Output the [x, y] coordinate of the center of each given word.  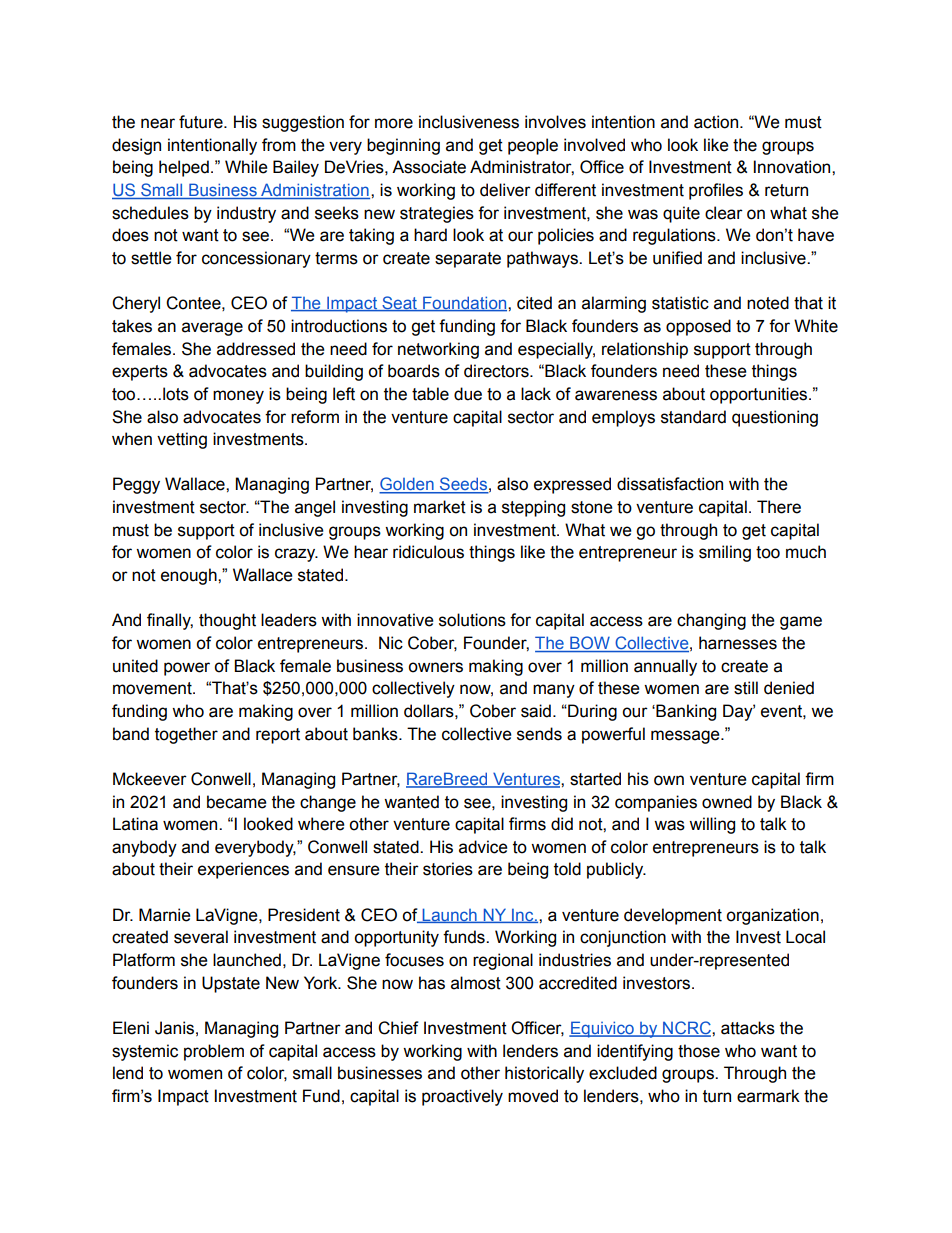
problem [214, 1052]
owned [727, 802]
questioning [775, 418]
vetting [182, 440]
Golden [407, 485]
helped [184, 168]
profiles [716, 191]
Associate [429, 167]
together [186, 735]
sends [539, 734]
